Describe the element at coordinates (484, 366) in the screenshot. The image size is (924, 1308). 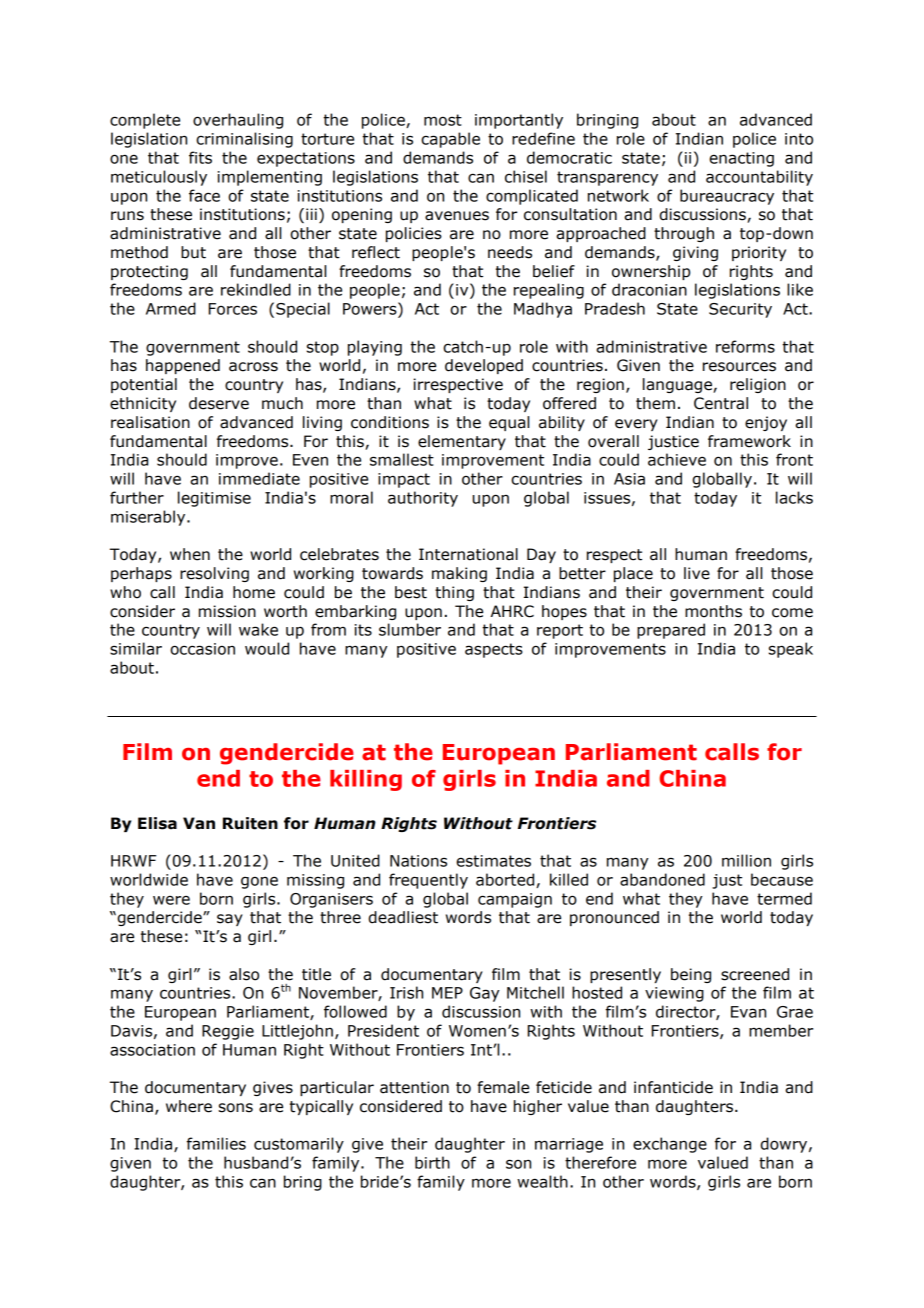
I see `developed` at that location.
